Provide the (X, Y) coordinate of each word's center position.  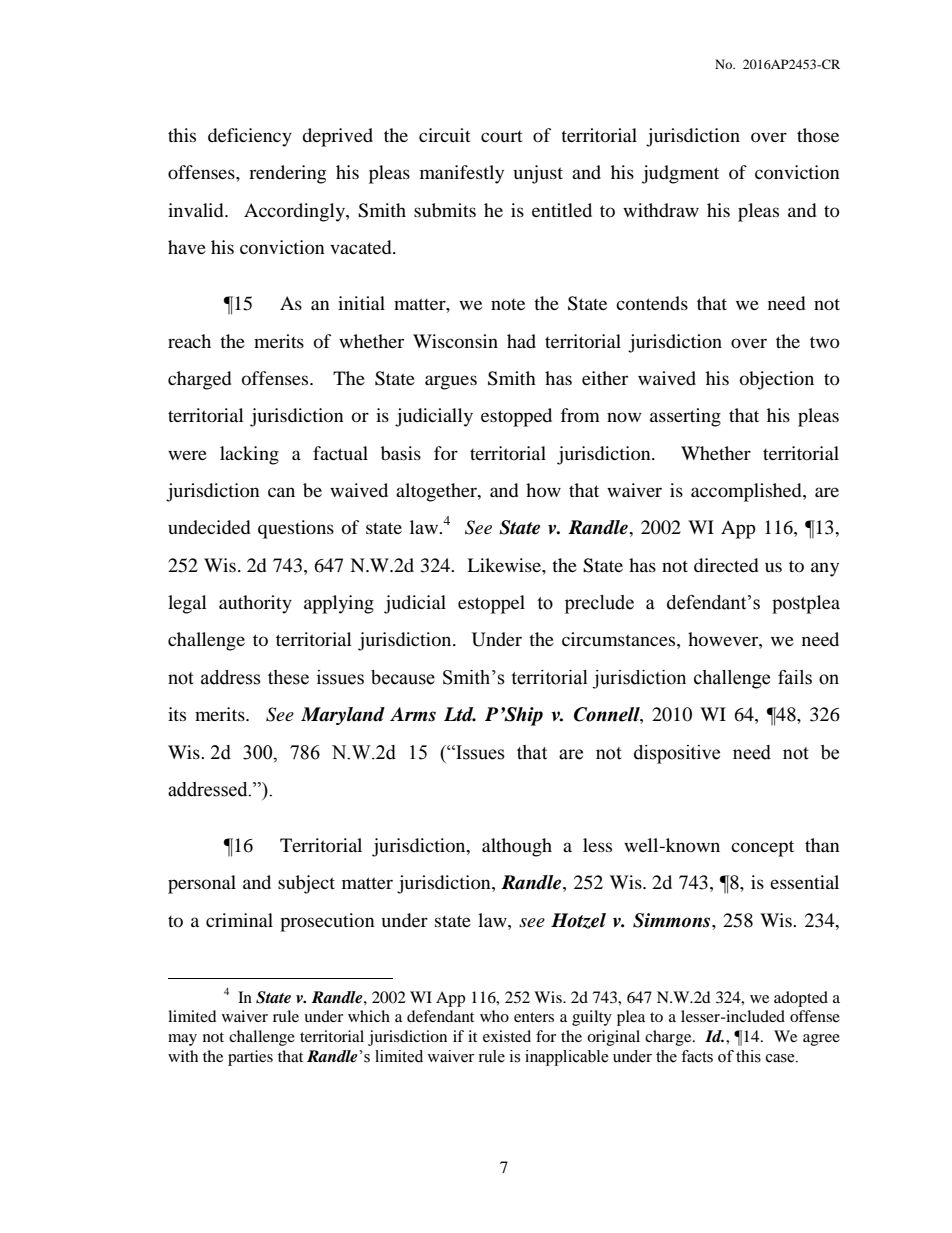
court (502, 136)
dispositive (677, 754)
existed (507, 1036)
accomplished (747, 492)
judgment (680, 174)
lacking (249, 455)
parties (250, 1058)
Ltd (460, 714)
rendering (287, 174)
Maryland (343, 716)
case (781, 1058)
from (580, 415)
